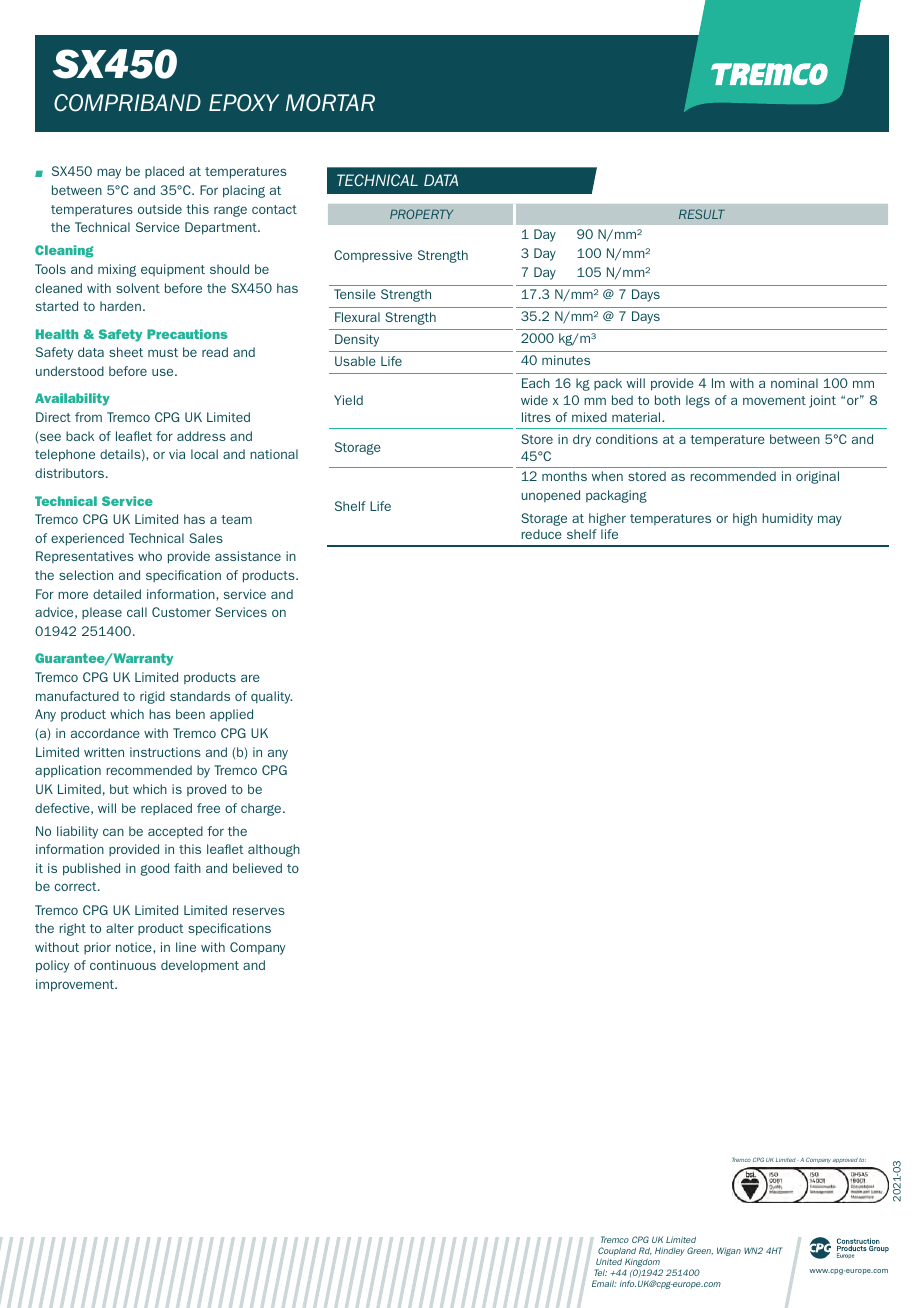 This screenshot has height=1308, width=924. I want to click on notice, so click(135, 947).
